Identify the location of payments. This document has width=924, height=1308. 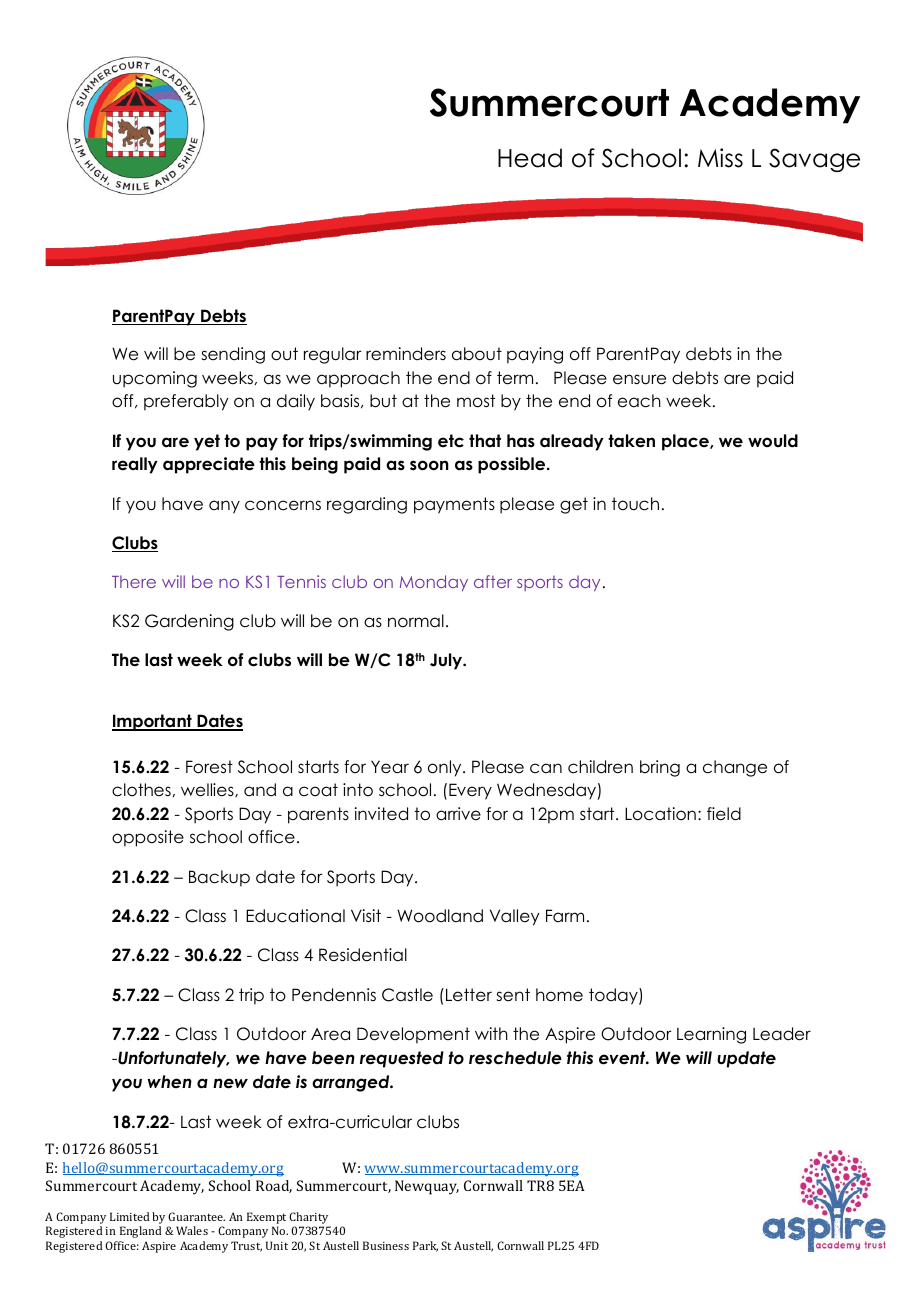
(454, 505).
